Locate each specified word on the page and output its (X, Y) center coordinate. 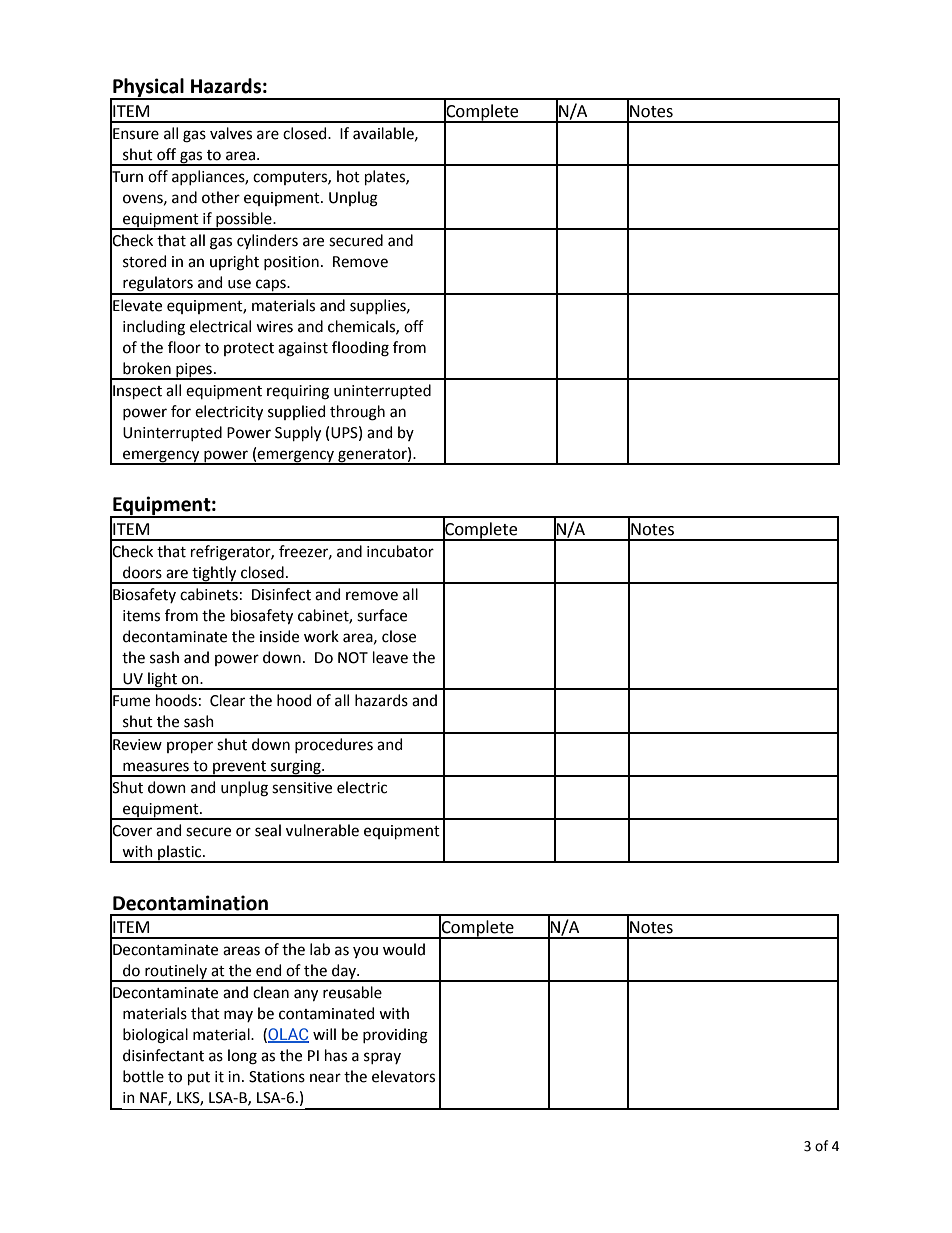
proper (190, 747)
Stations (277, 1077)
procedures (334, 745)
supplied (296, 412)
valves (231, 133)
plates (386, 177)
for (181, 411)
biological (155, 1036)
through (357, 413)
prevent (239, 768)
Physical (148, 89)
